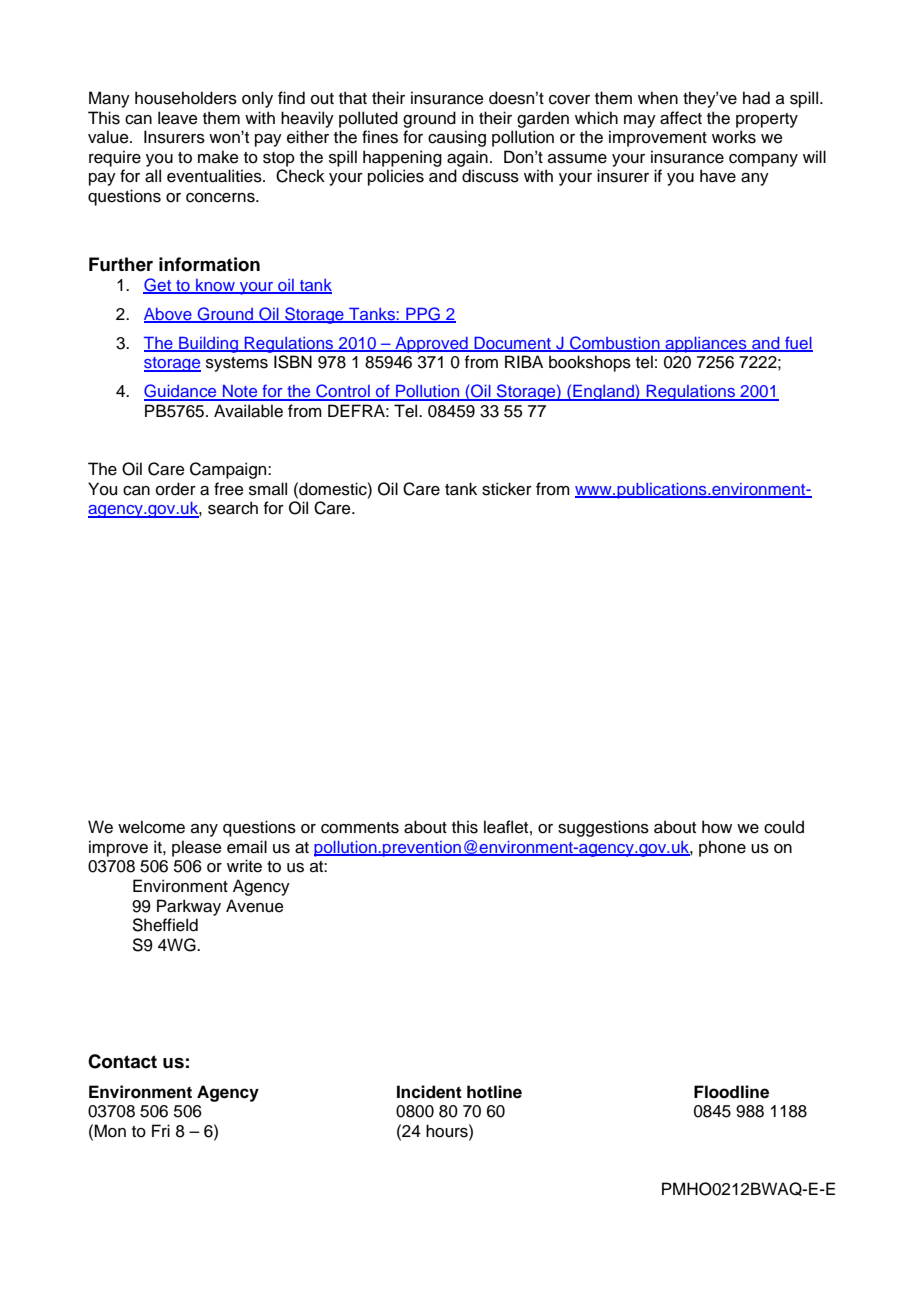 This screenshot has width=924, height=1308. Describe the element at coordinates (360, 828) in the screenshot. I see `comments` at that location.
